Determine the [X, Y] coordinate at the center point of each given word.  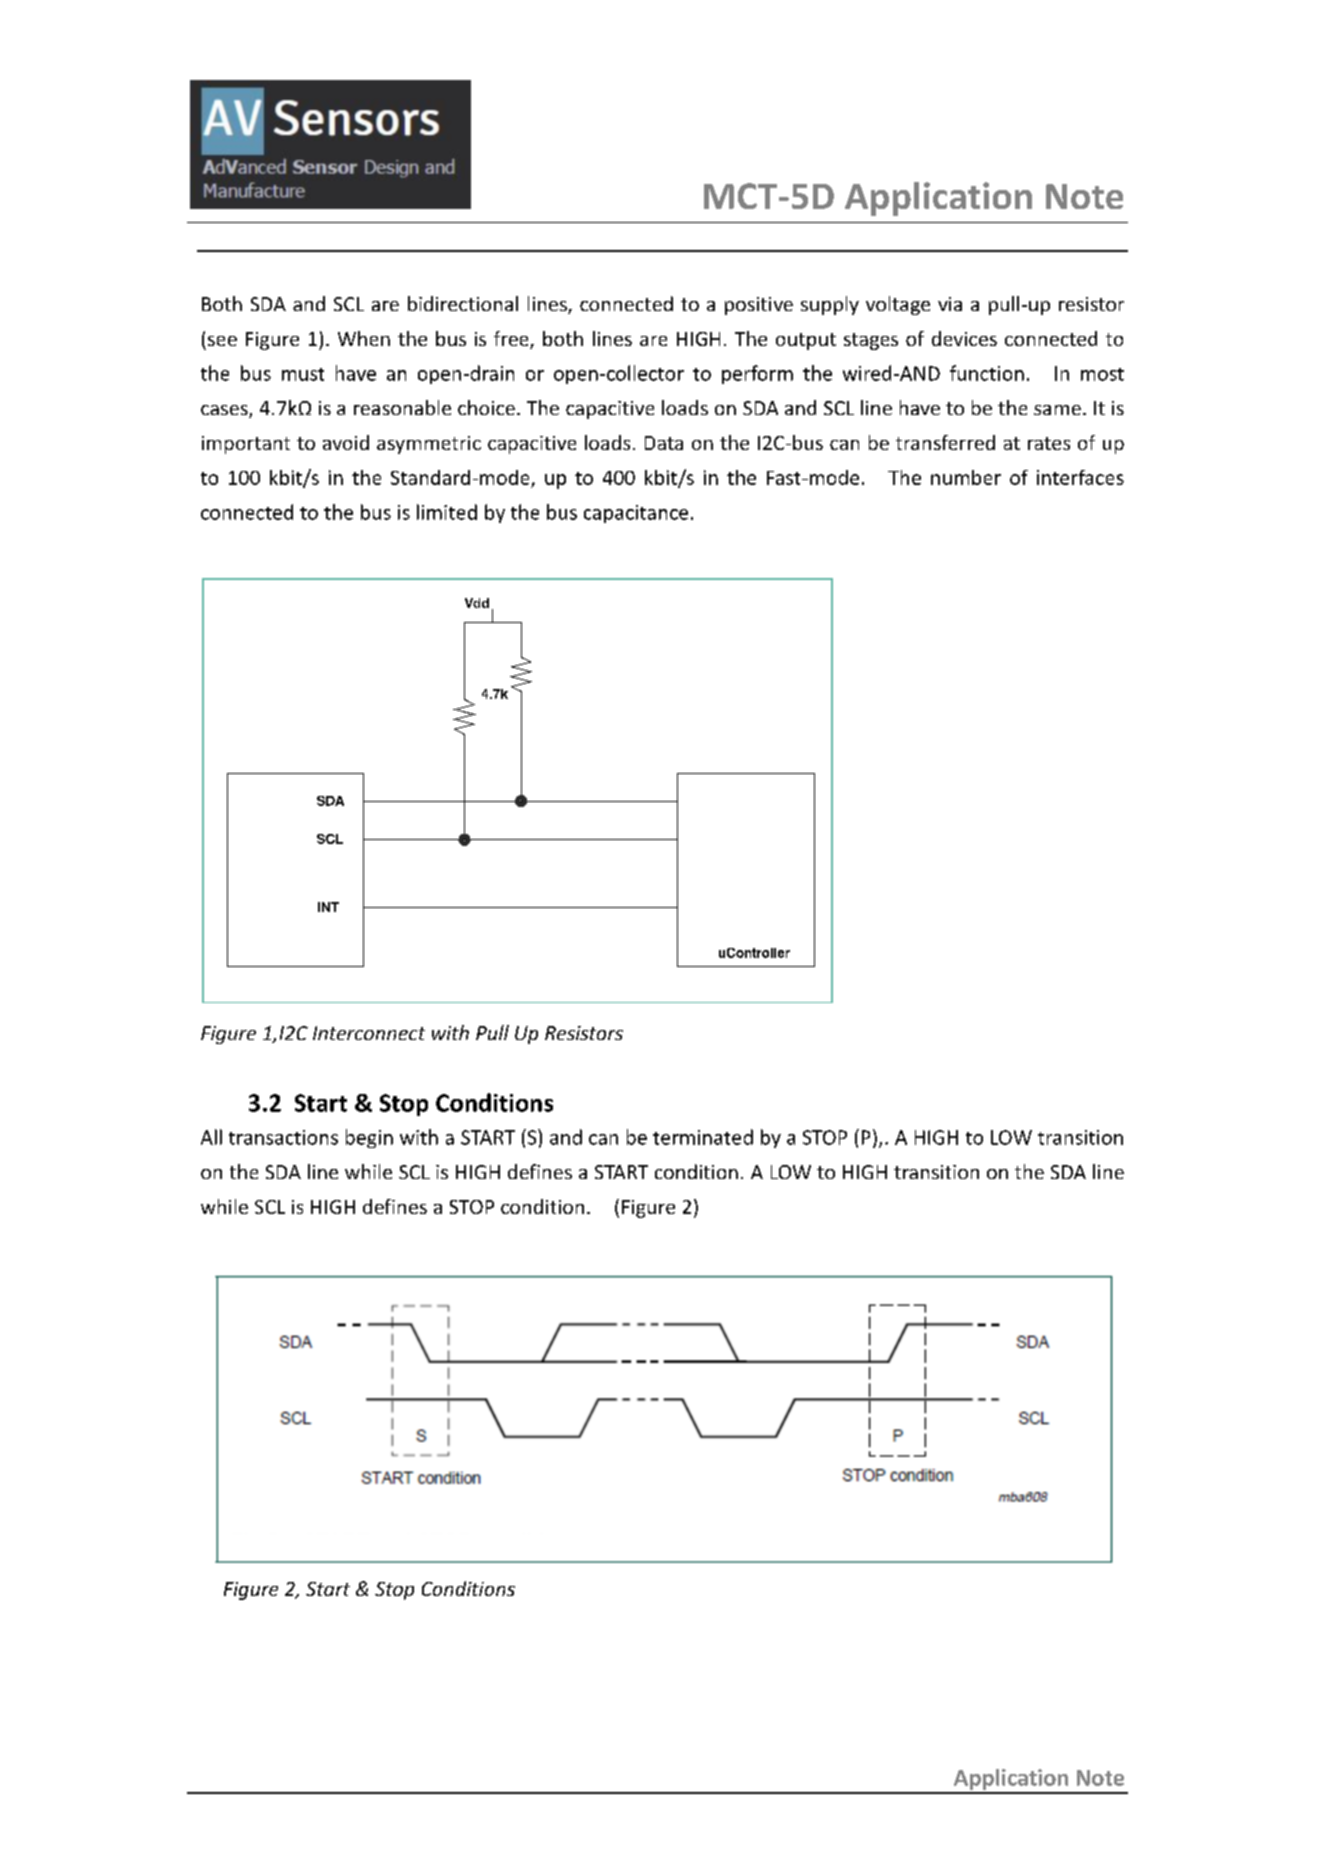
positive [759, 306]
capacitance [636, 514]
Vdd [477, 603]
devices [964, 338]
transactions [283, 1137]
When [364, 338]
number [966, 477]
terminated [703, 1137]
